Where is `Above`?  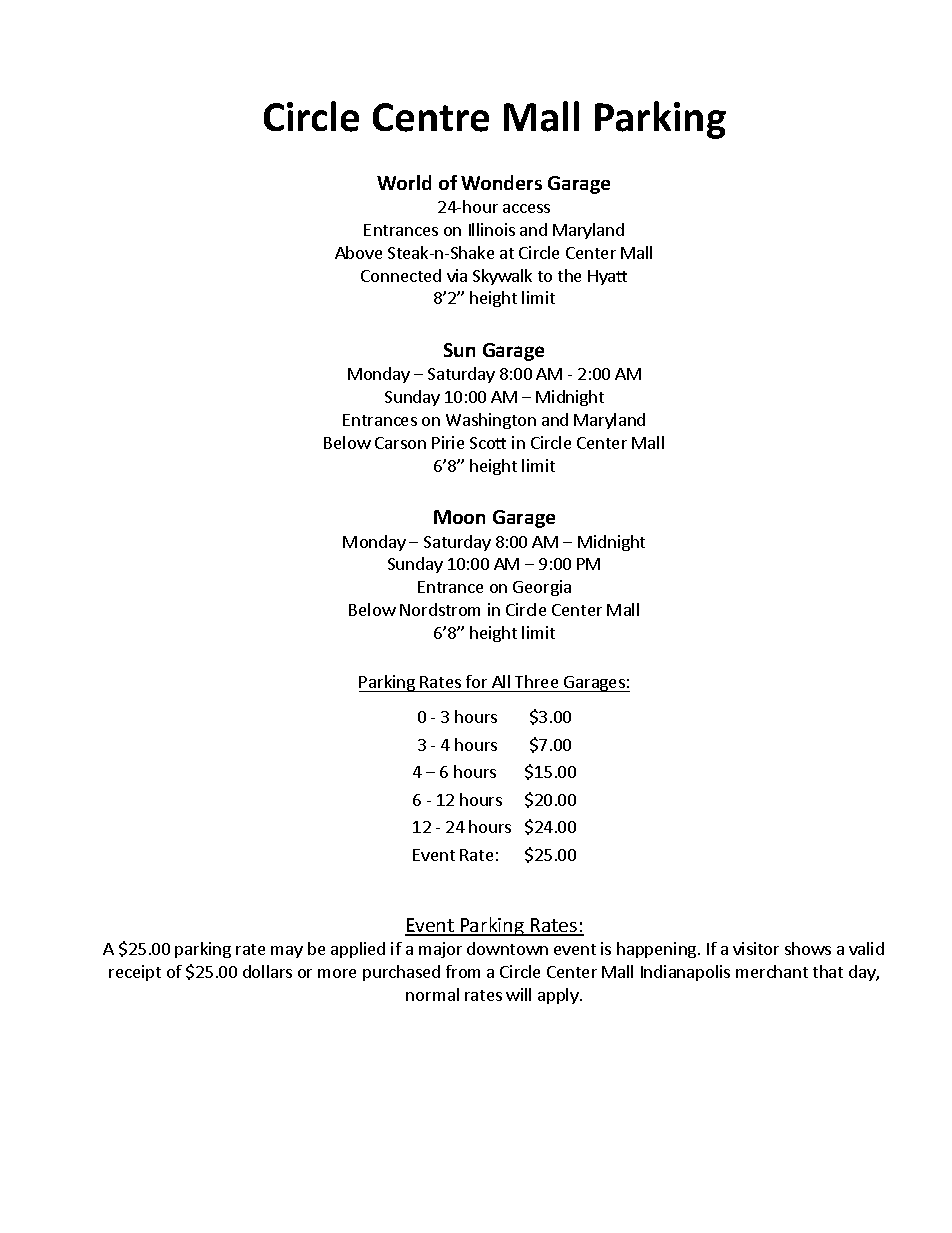 Above is located at coordinates (358, 252).
